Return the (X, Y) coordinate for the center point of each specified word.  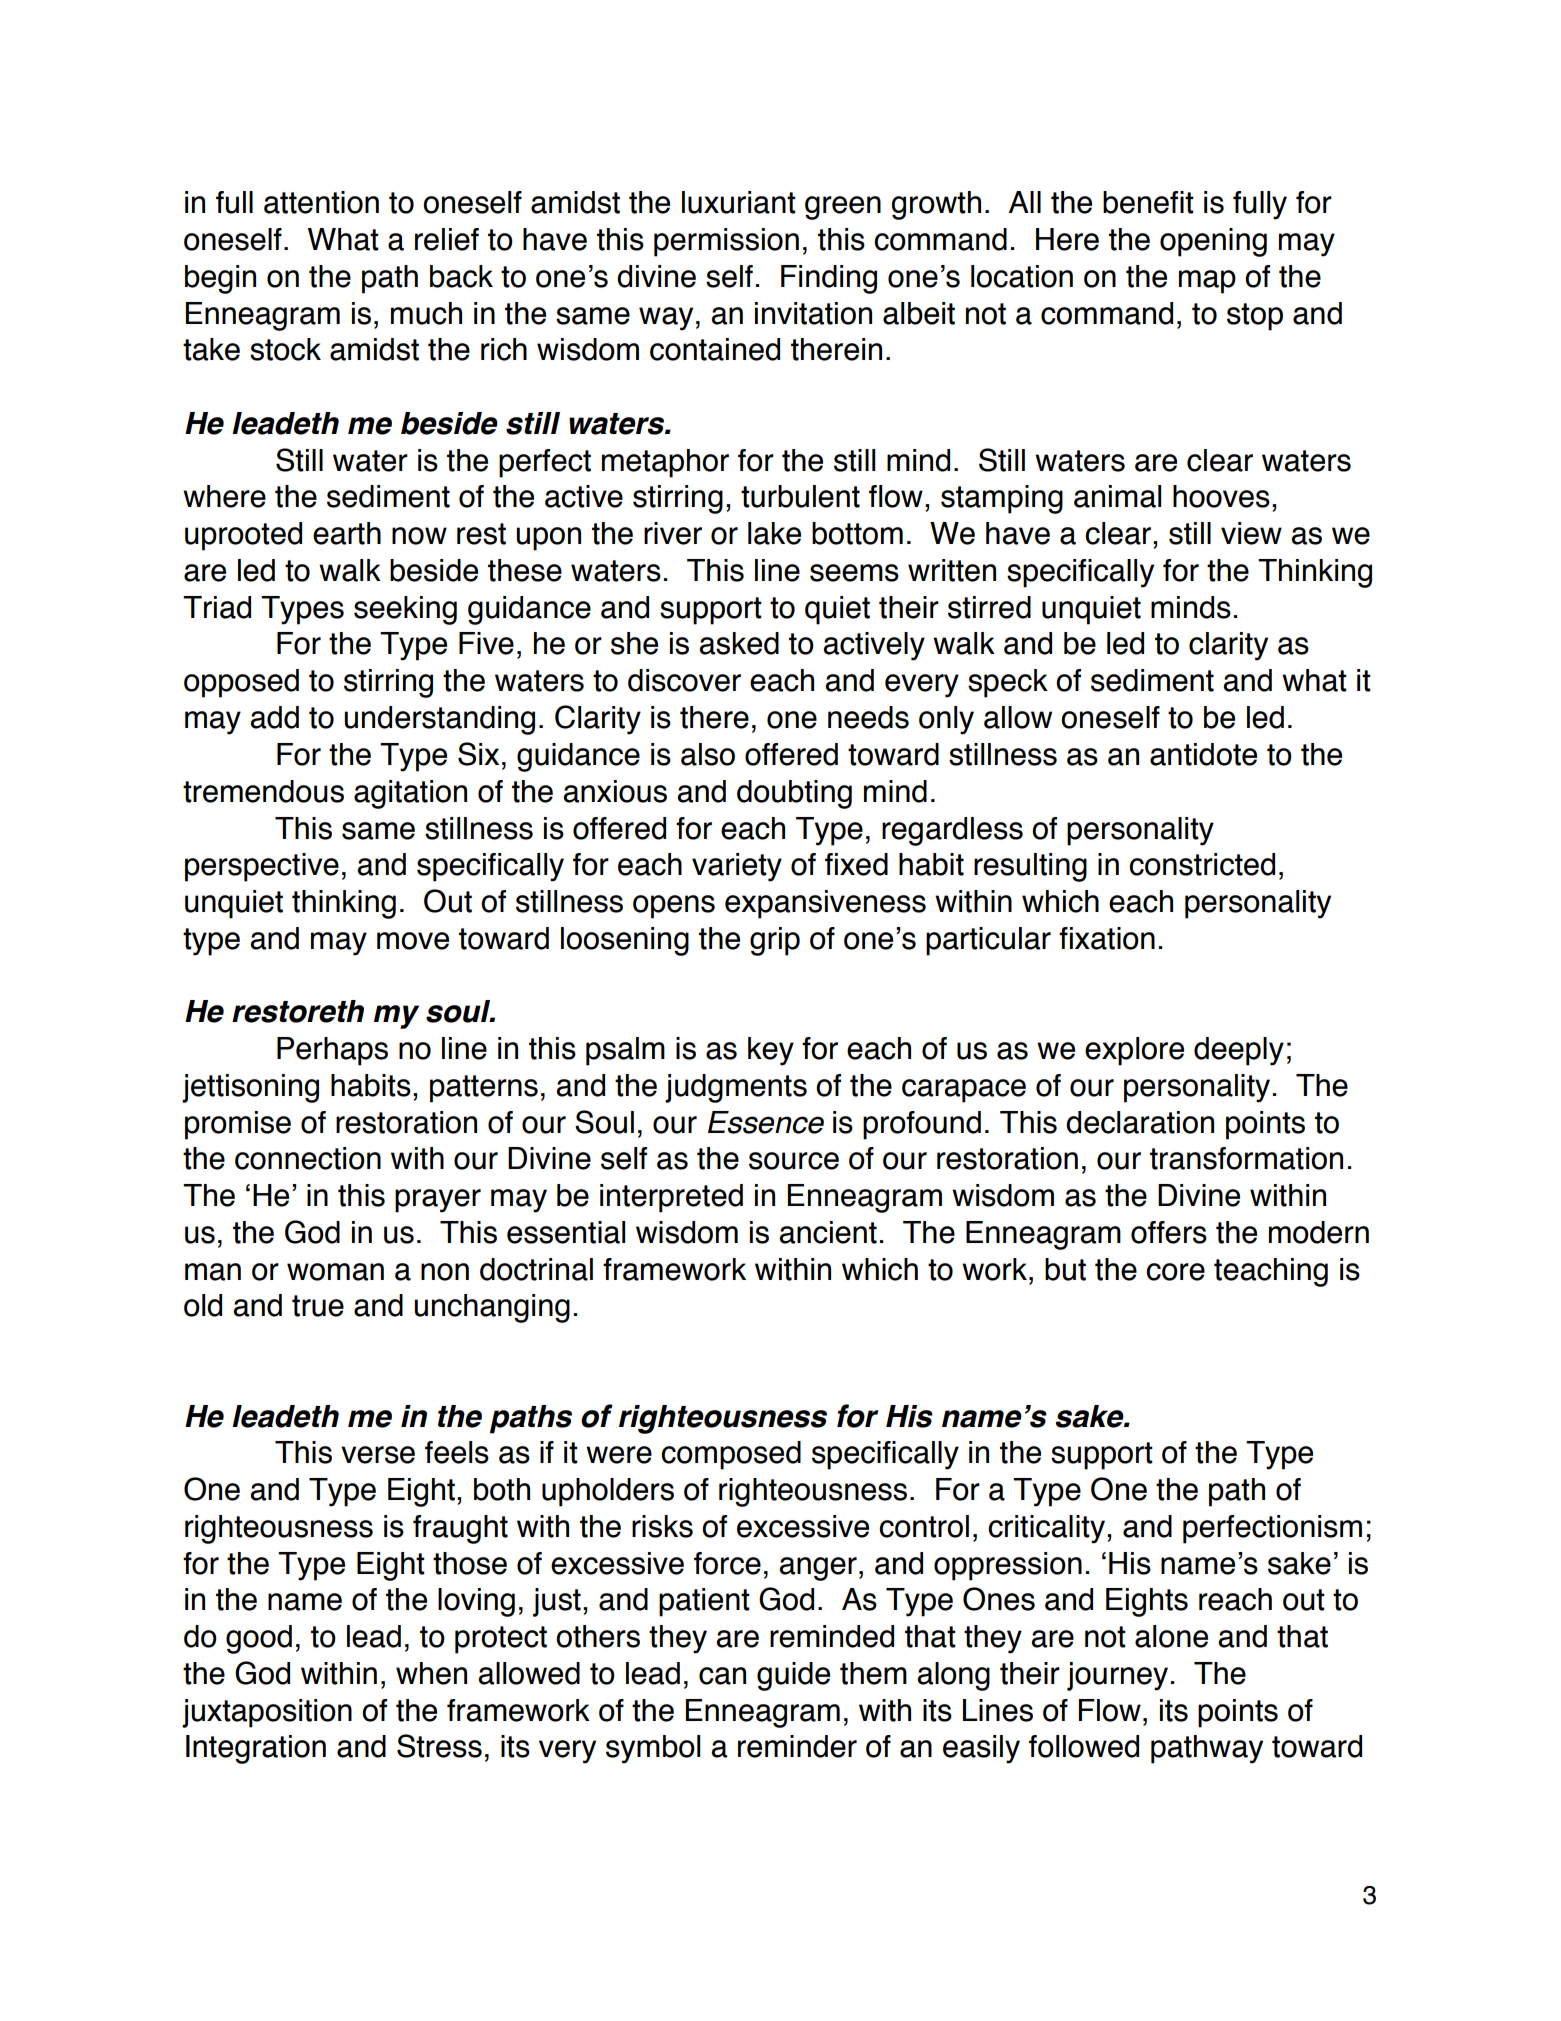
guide (793, 1676)
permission (726, 242)
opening (1213, 242)
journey (1117, 1676)
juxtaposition (267, 1713)
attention (321, 202)
